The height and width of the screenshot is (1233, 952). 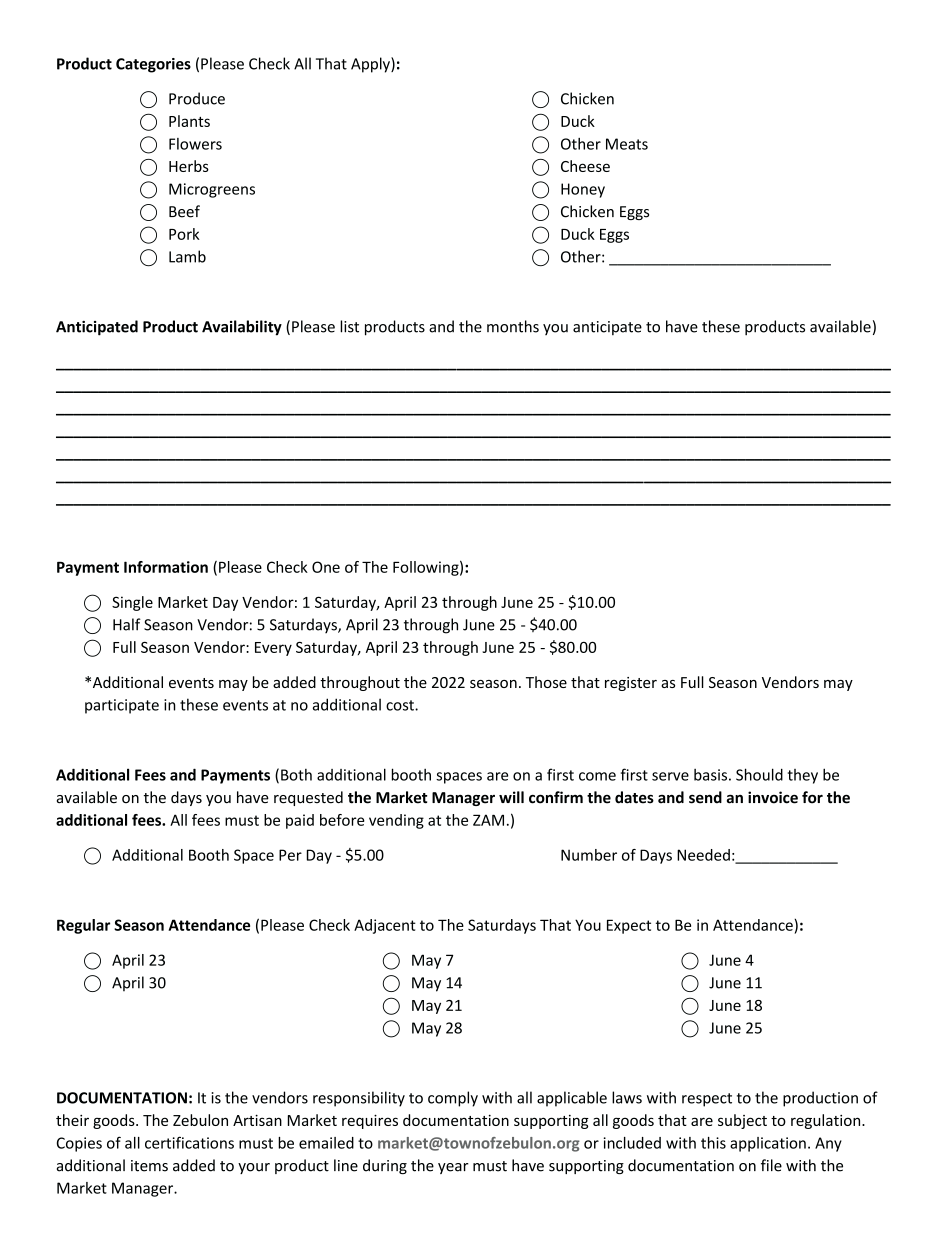 I want to click on Meats, so click(x=627, y=144).
